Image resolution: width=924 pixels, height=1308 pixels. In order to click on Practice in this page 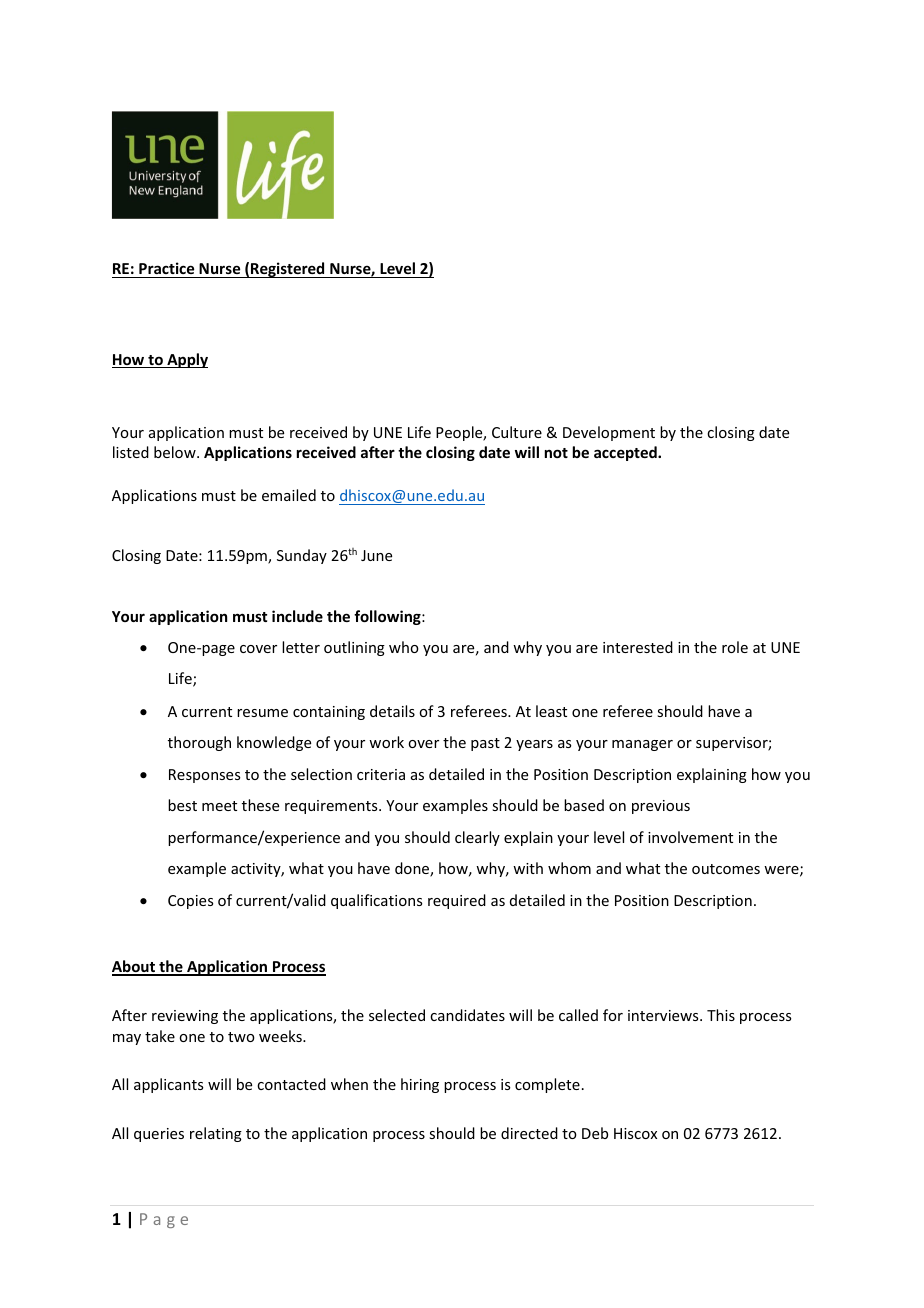, I will do `click(166, 268)`.
